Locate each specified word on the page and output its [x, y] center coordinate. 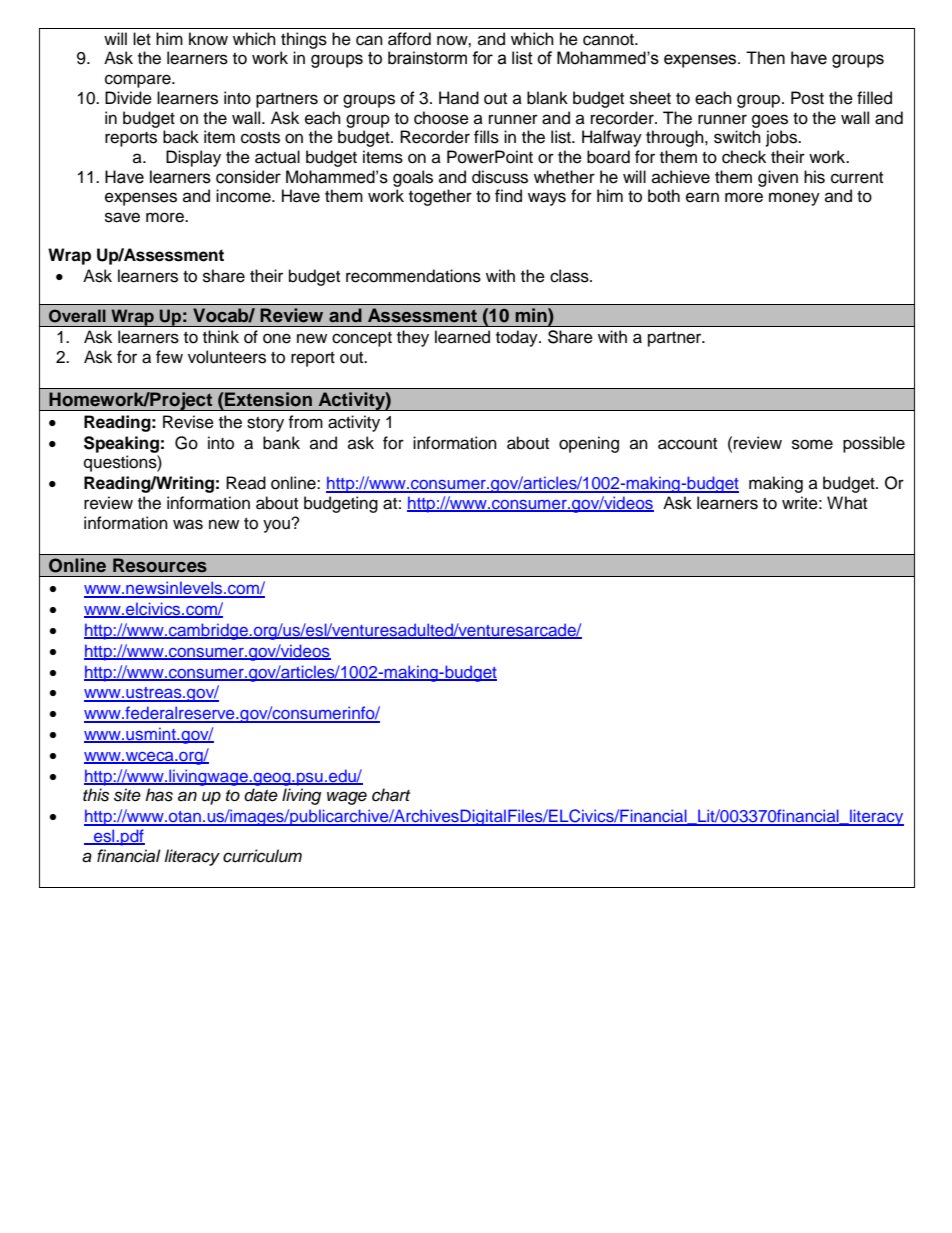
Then [765, 58]
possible [874, 444]
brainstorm [427, 58]
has [159, 795]
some [812, 444]
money [794, 199]
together [440, 197]
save [122, 217]
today [518, 338]
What [847, 502]
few [169, 357]
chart [391, 795]
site [127, 795]
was [188, 524]
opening [589, 444]
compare [139, 81]
